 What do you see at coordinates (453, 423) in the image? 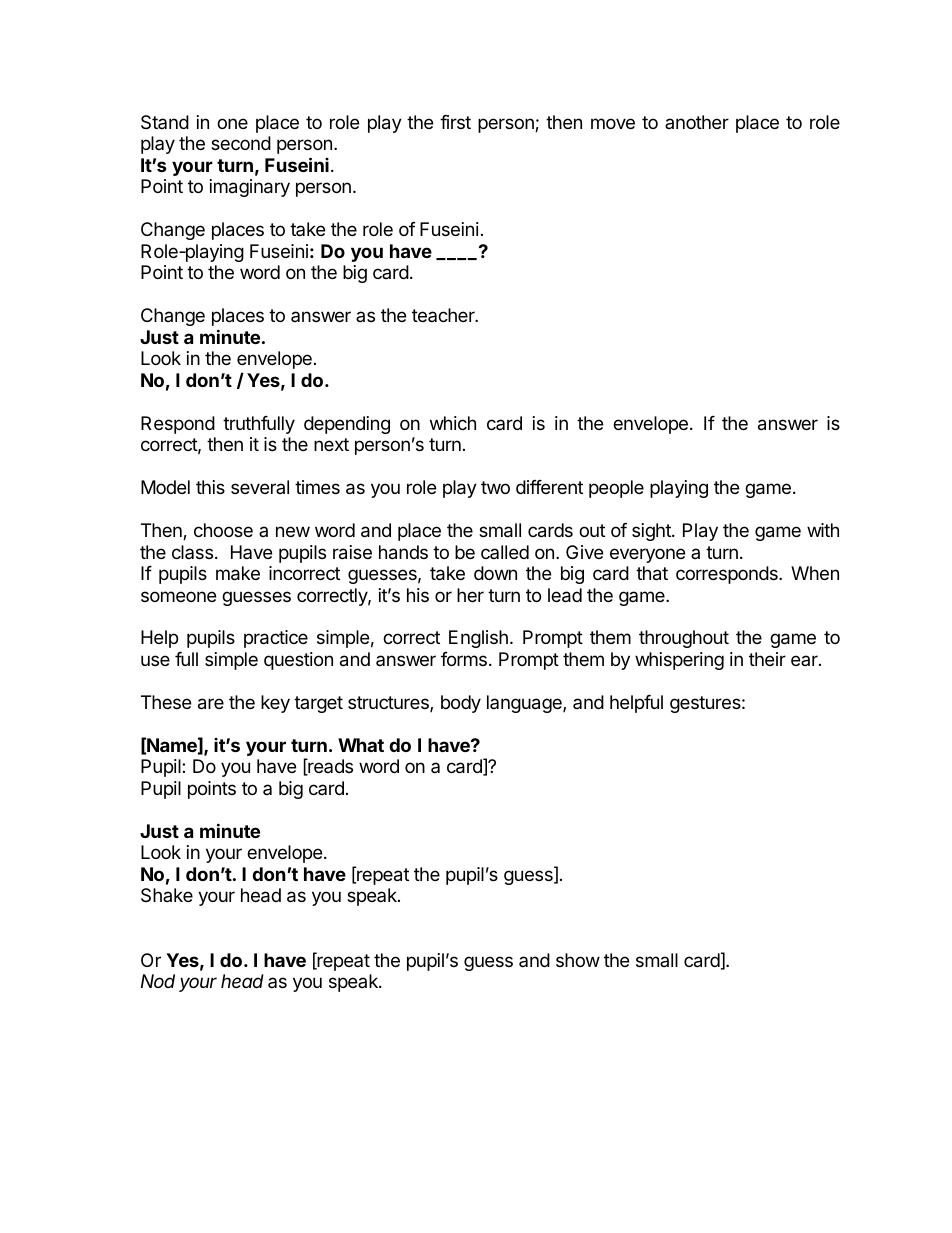
I see `which` at bounding box center [453, 423].
